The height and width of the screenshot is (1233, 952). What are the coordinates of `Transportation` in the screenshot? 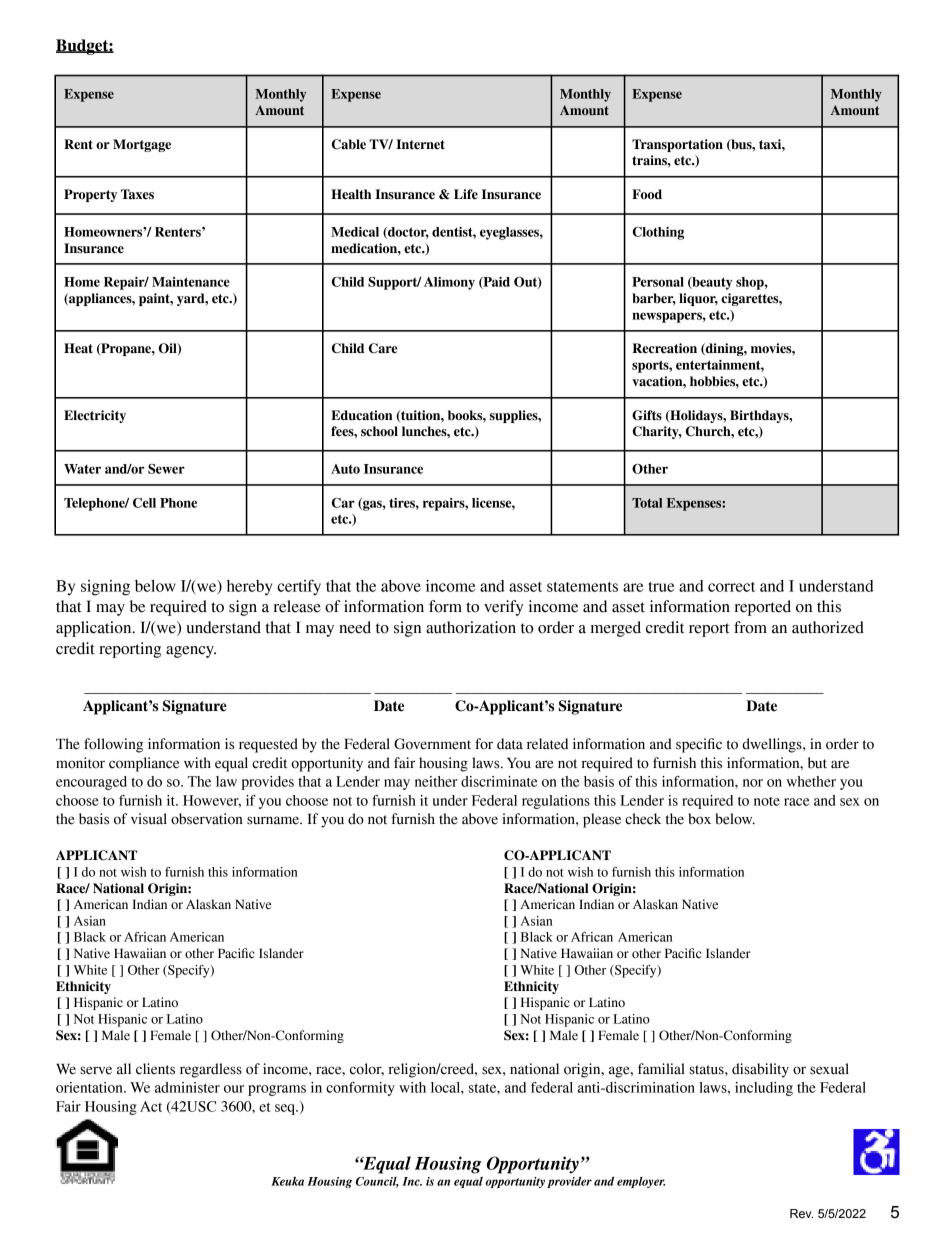 It's located at (677, 145).
